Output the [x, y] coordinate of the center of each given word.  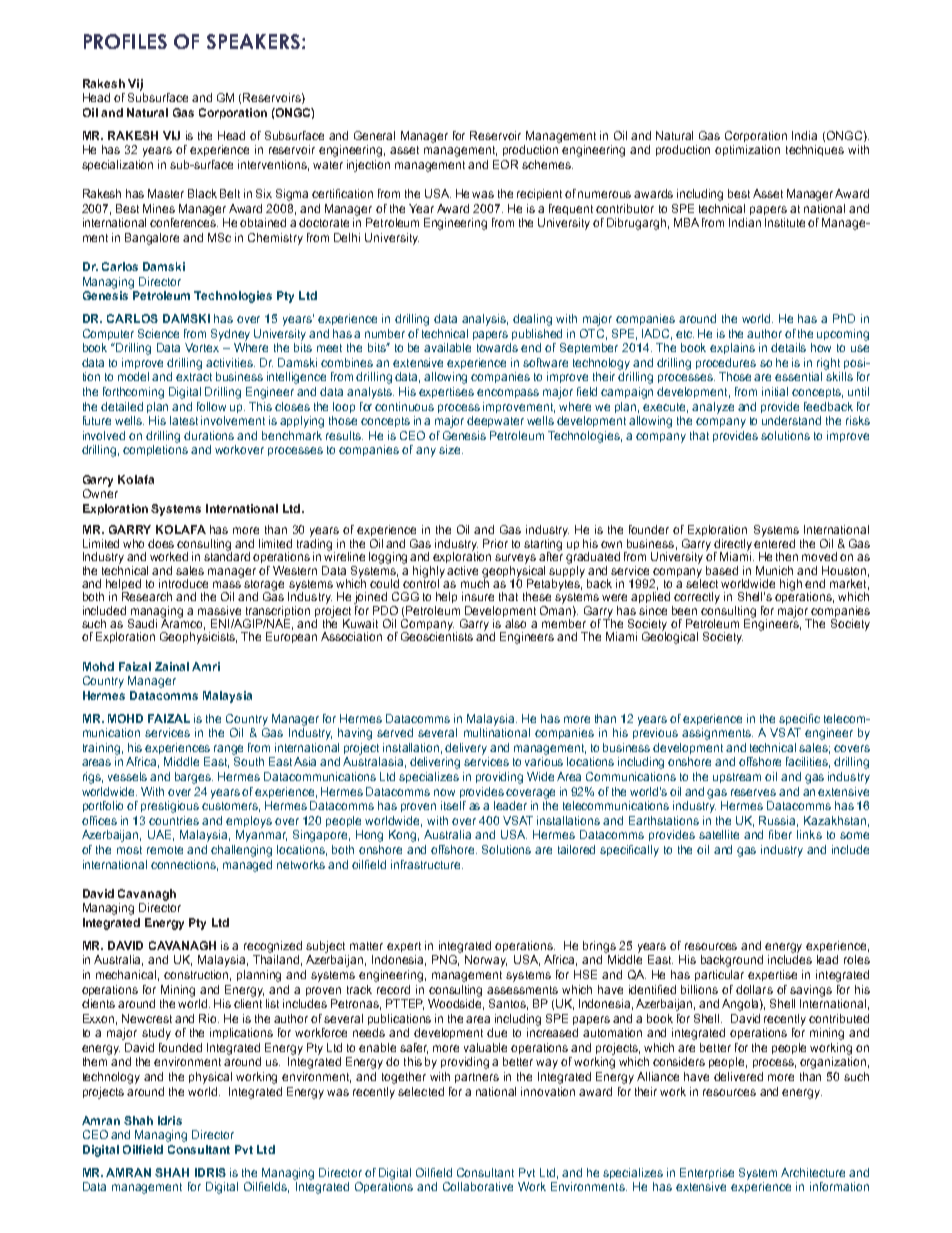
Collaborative [478, 1186]
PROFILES [125, 41]
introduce [183, 583]
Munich [774, 570]
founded [180, 1047]
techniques [815, 150]
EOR [505, 164]
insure [478, 596]
